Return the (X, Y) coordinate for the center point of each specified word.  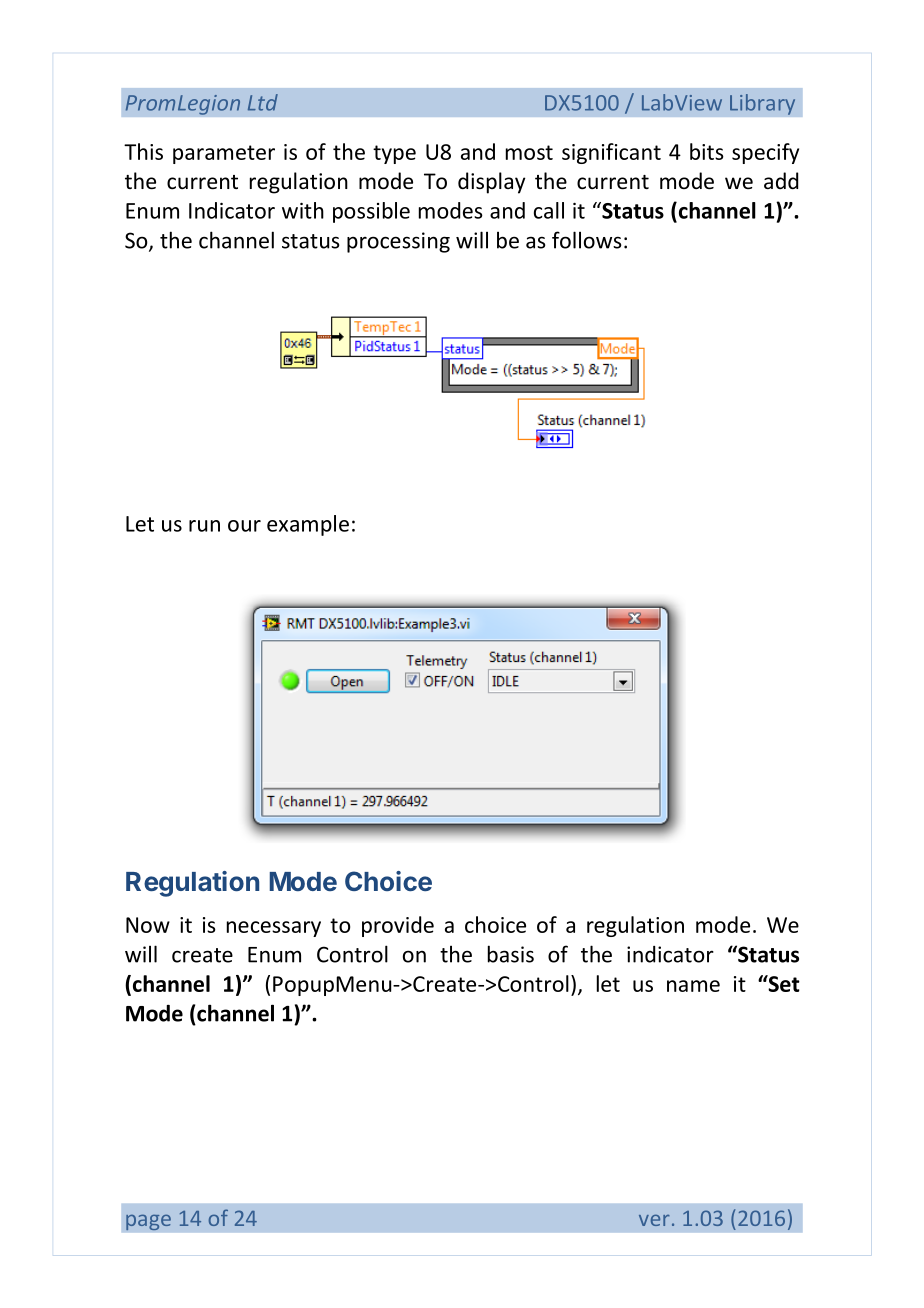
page (148, 1222)
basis (511, 954)
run (204, 526)
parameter (224, 154)
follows (587, 240)
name (693, 986)
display (491, 183)
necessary (274, 929)
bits (707, 151)
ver (654, 1220)
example (308, 525)
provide (398, 926)
